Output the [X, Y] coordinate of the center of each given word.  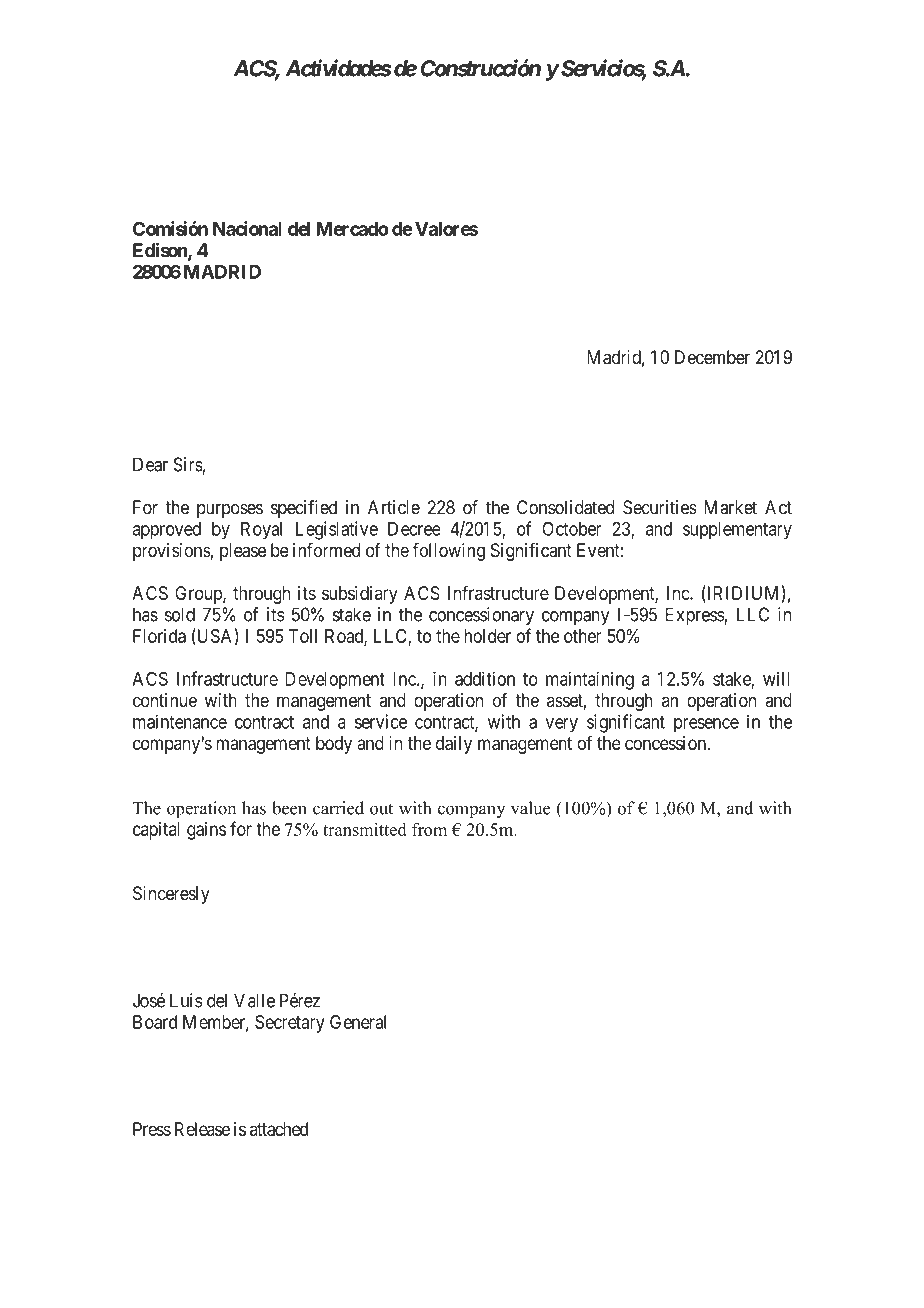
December [712, 357]
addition [485, 678]
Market [731, 507]
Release [202, 1129]
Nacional [247, 228]
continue [165, 700]
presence [706, 725]
